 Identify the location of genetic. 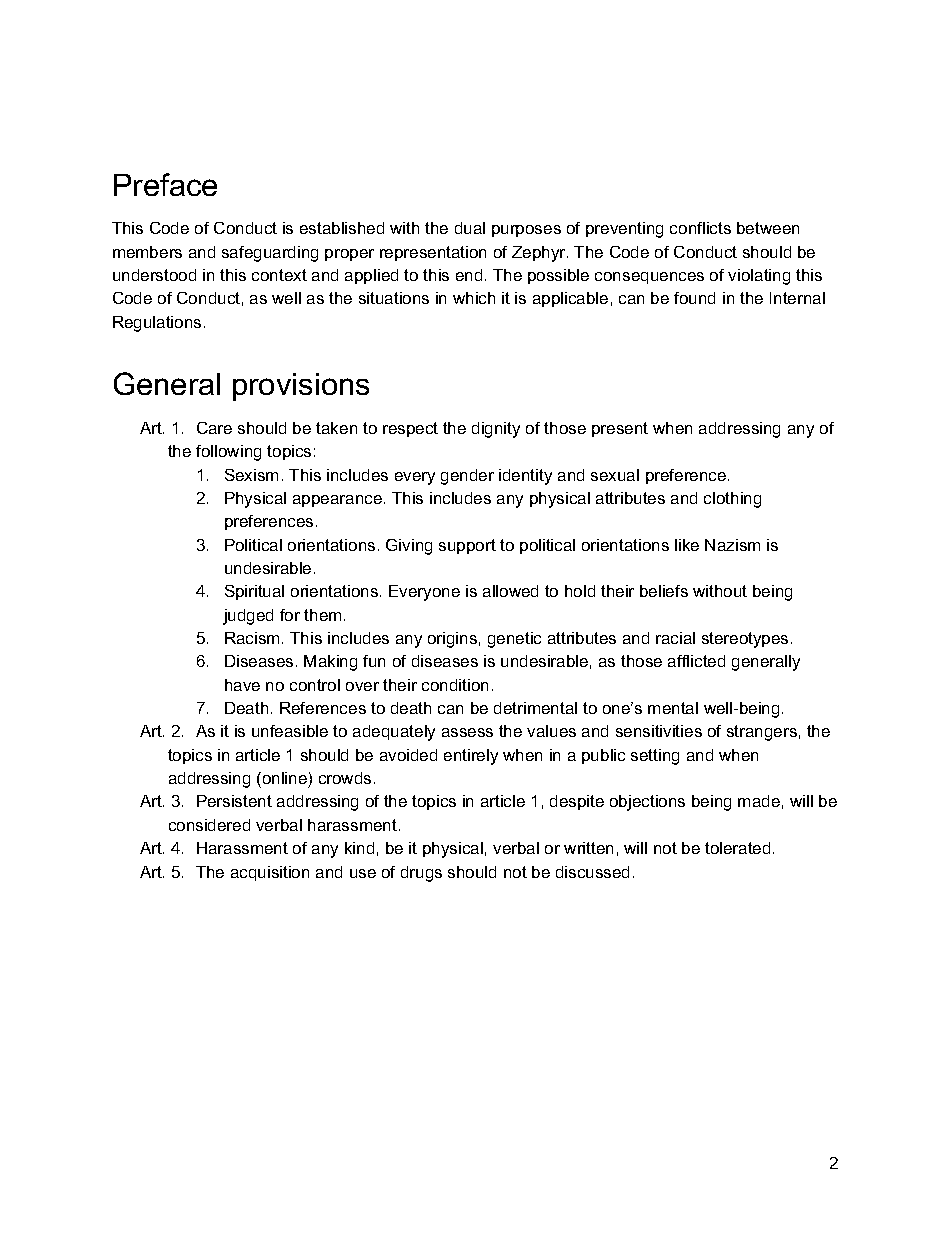
(514, 640).
